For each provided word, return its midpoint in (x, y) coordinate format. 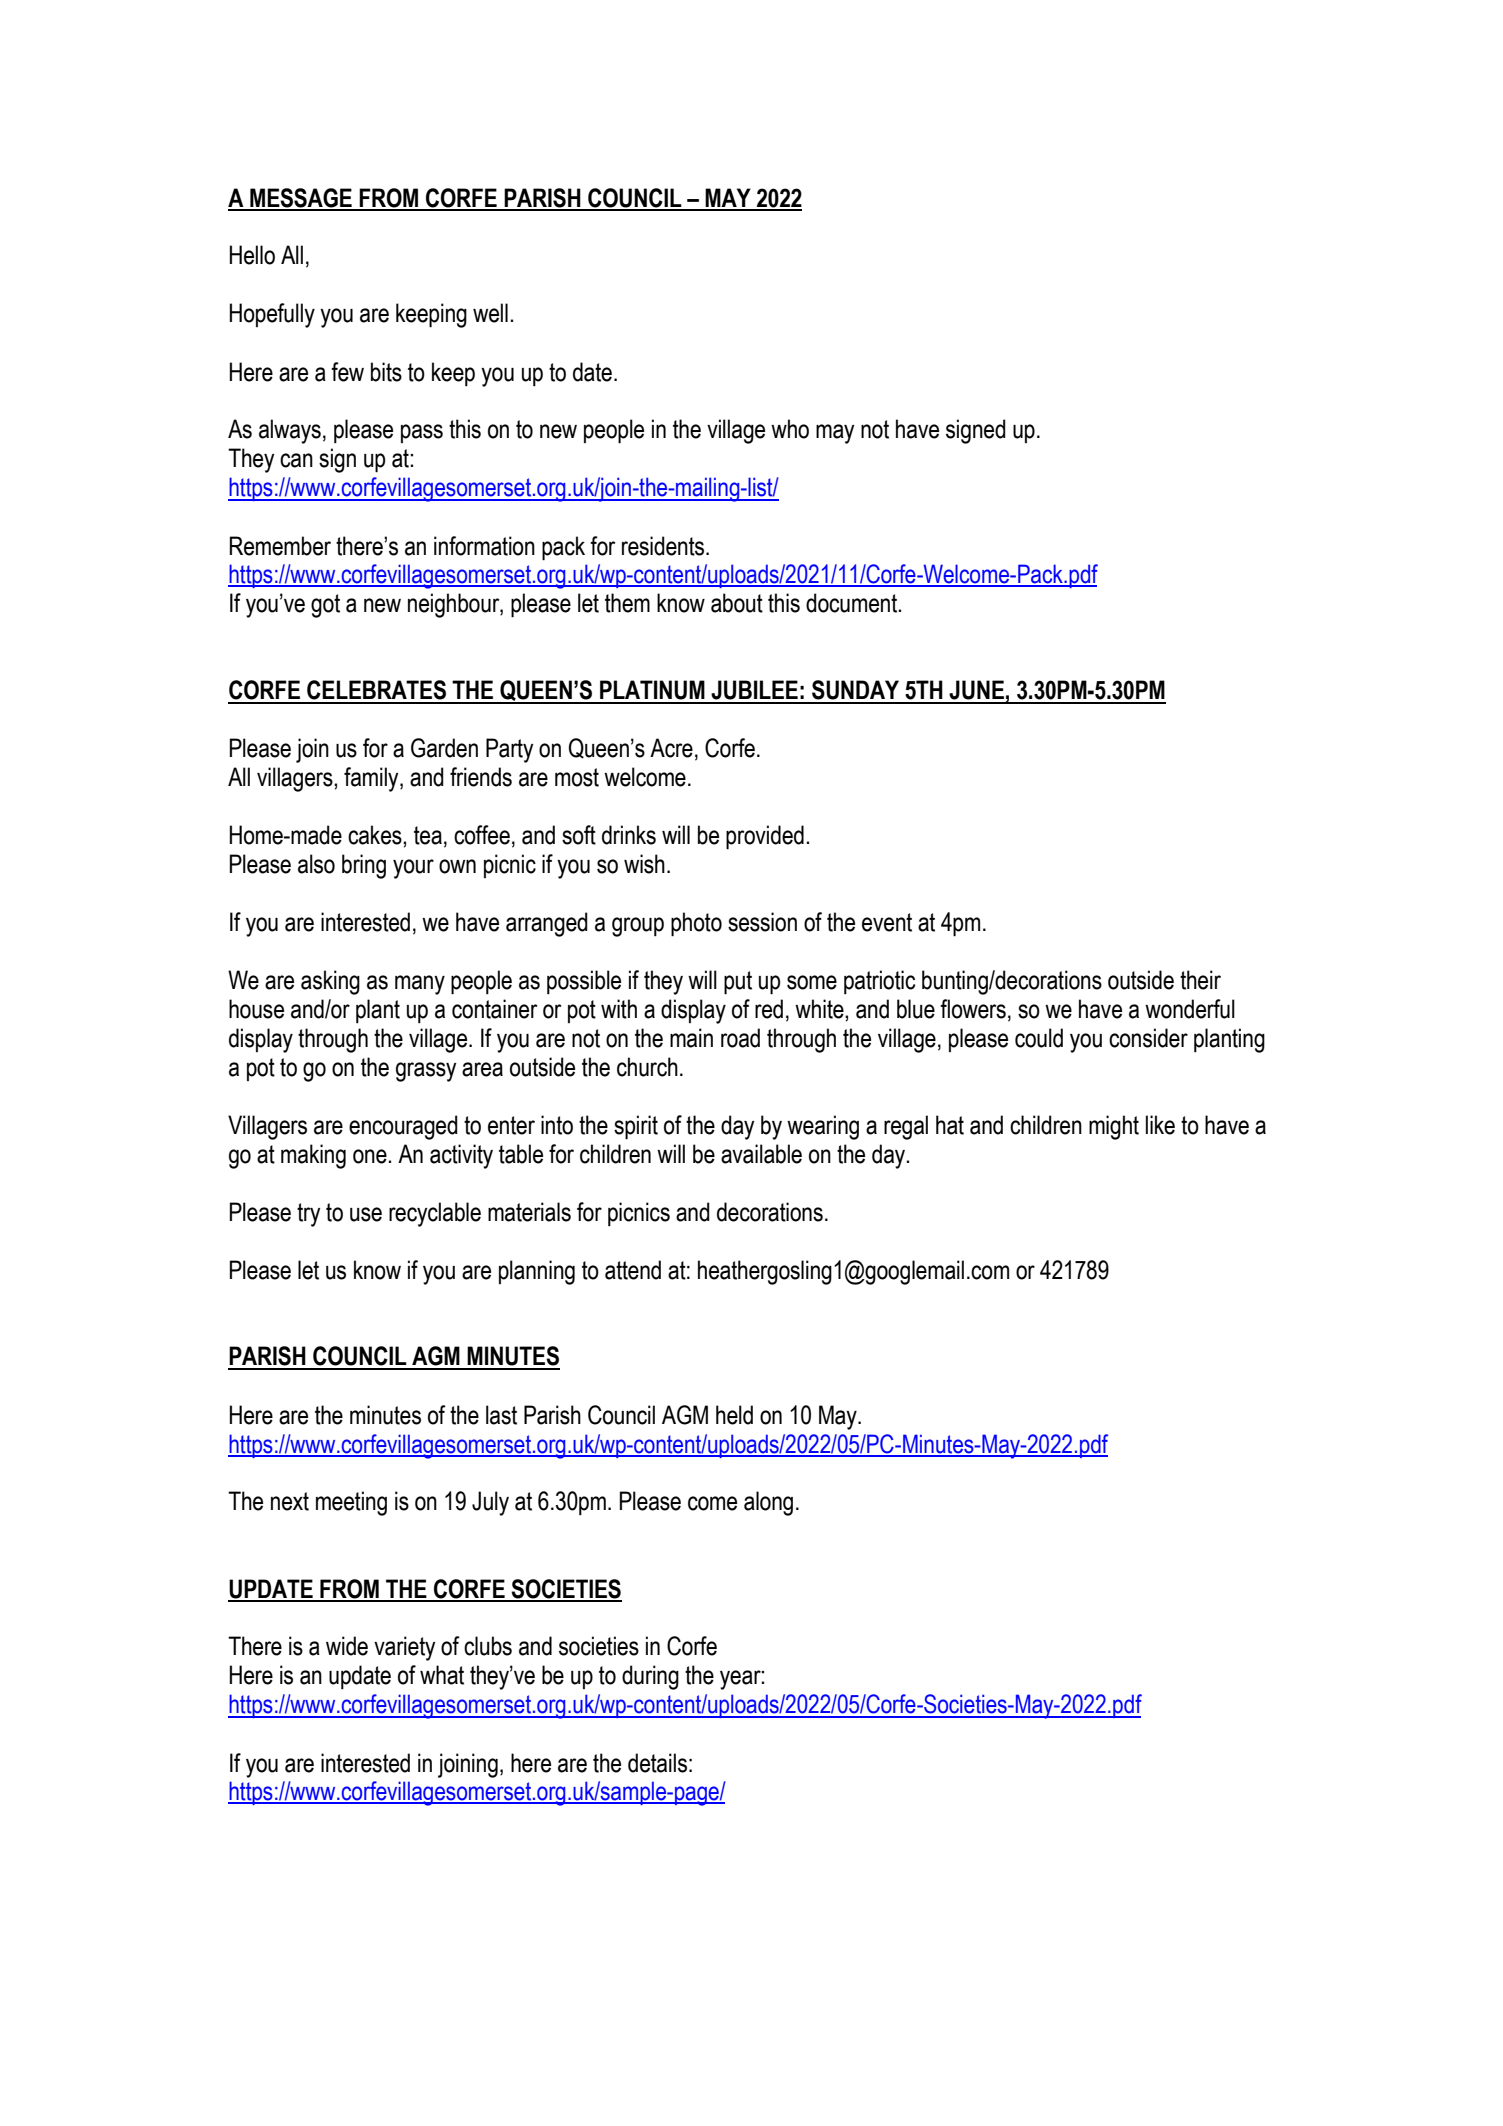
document (853, 603)
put (738, 983)
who (790, 429)
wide (347, 1646)
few (347, 372)
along (768, 1503)
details (657, 1763)
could (1039, 1038)
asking (330, 982)
